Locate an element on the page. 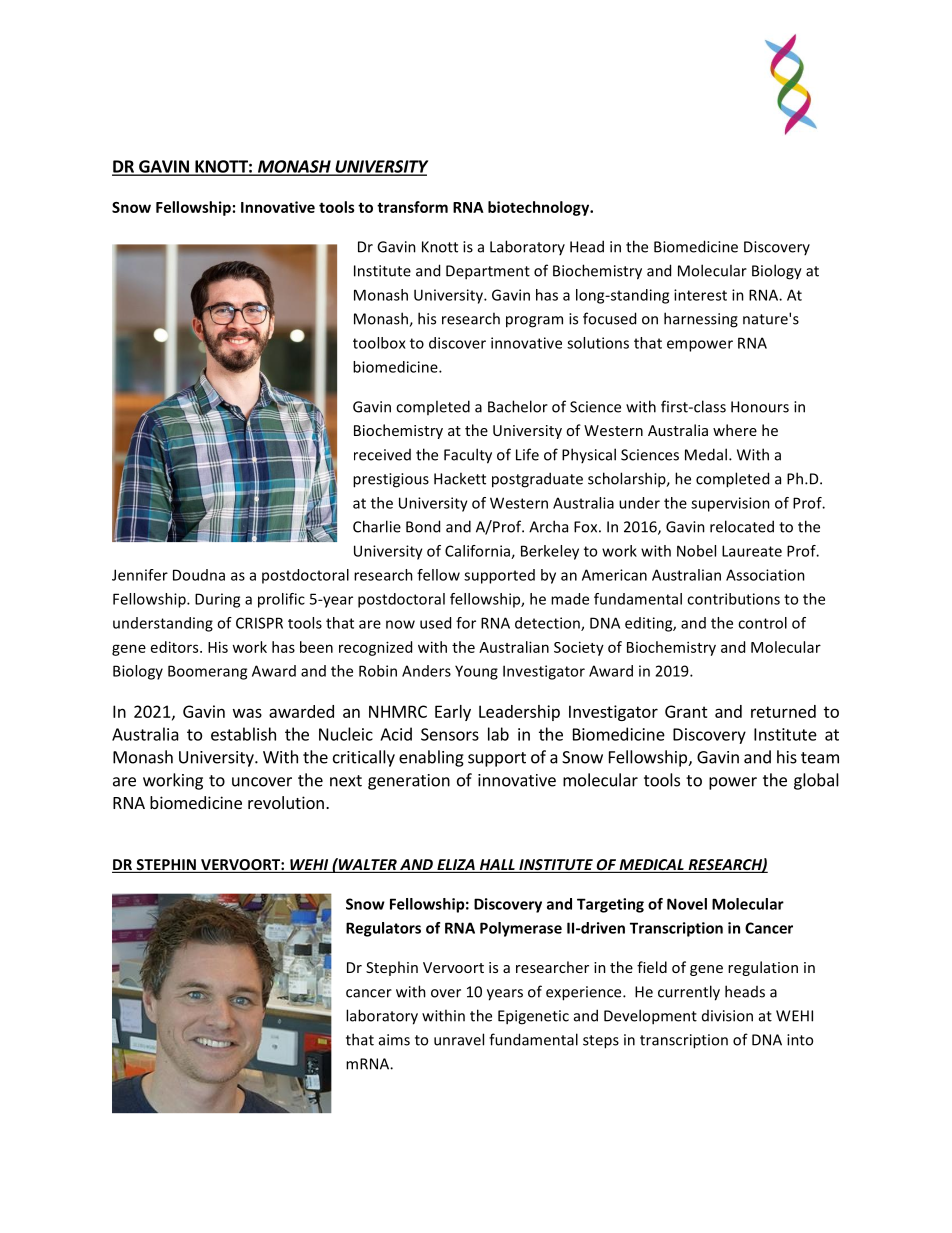 The width and height of the page is (952, 1233). supervision is located at coordinates (730, 504).
